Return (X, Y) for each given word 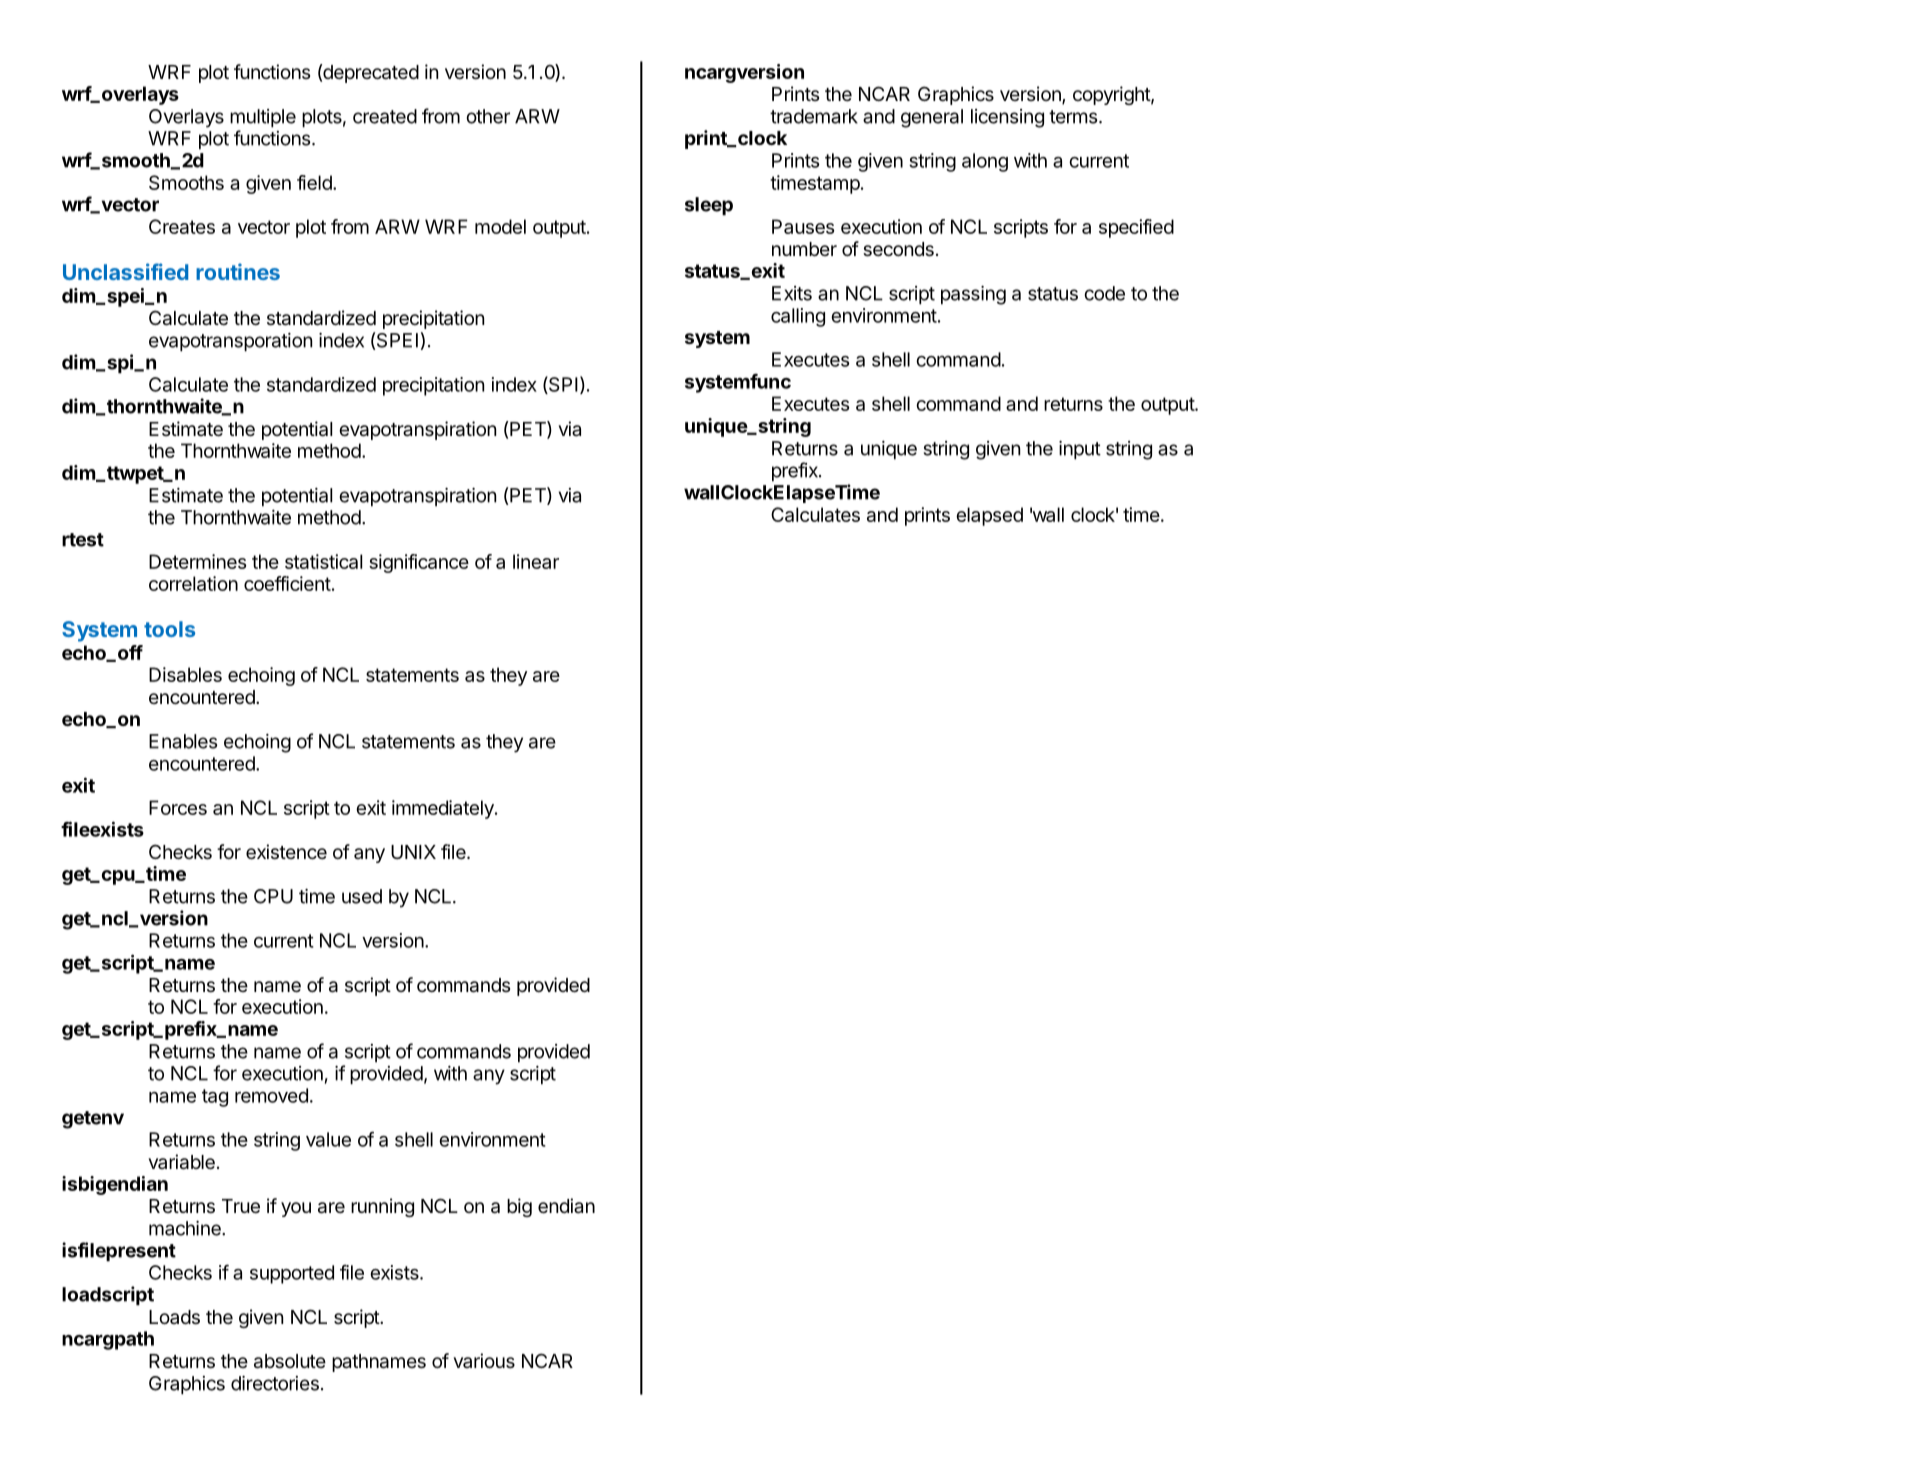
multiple (263, 118)
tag (215, 1098)
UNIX (413, 852)
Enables (183, 741)
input (1080, 450)
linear (536, 561)
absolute (290, 1361)
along (985, 162)
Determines (197, 561)
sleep (709, 206)
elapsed (989, 516)
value (328, 1139)
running (382, 1207)
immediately (444, 809)
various (484, 1361)
